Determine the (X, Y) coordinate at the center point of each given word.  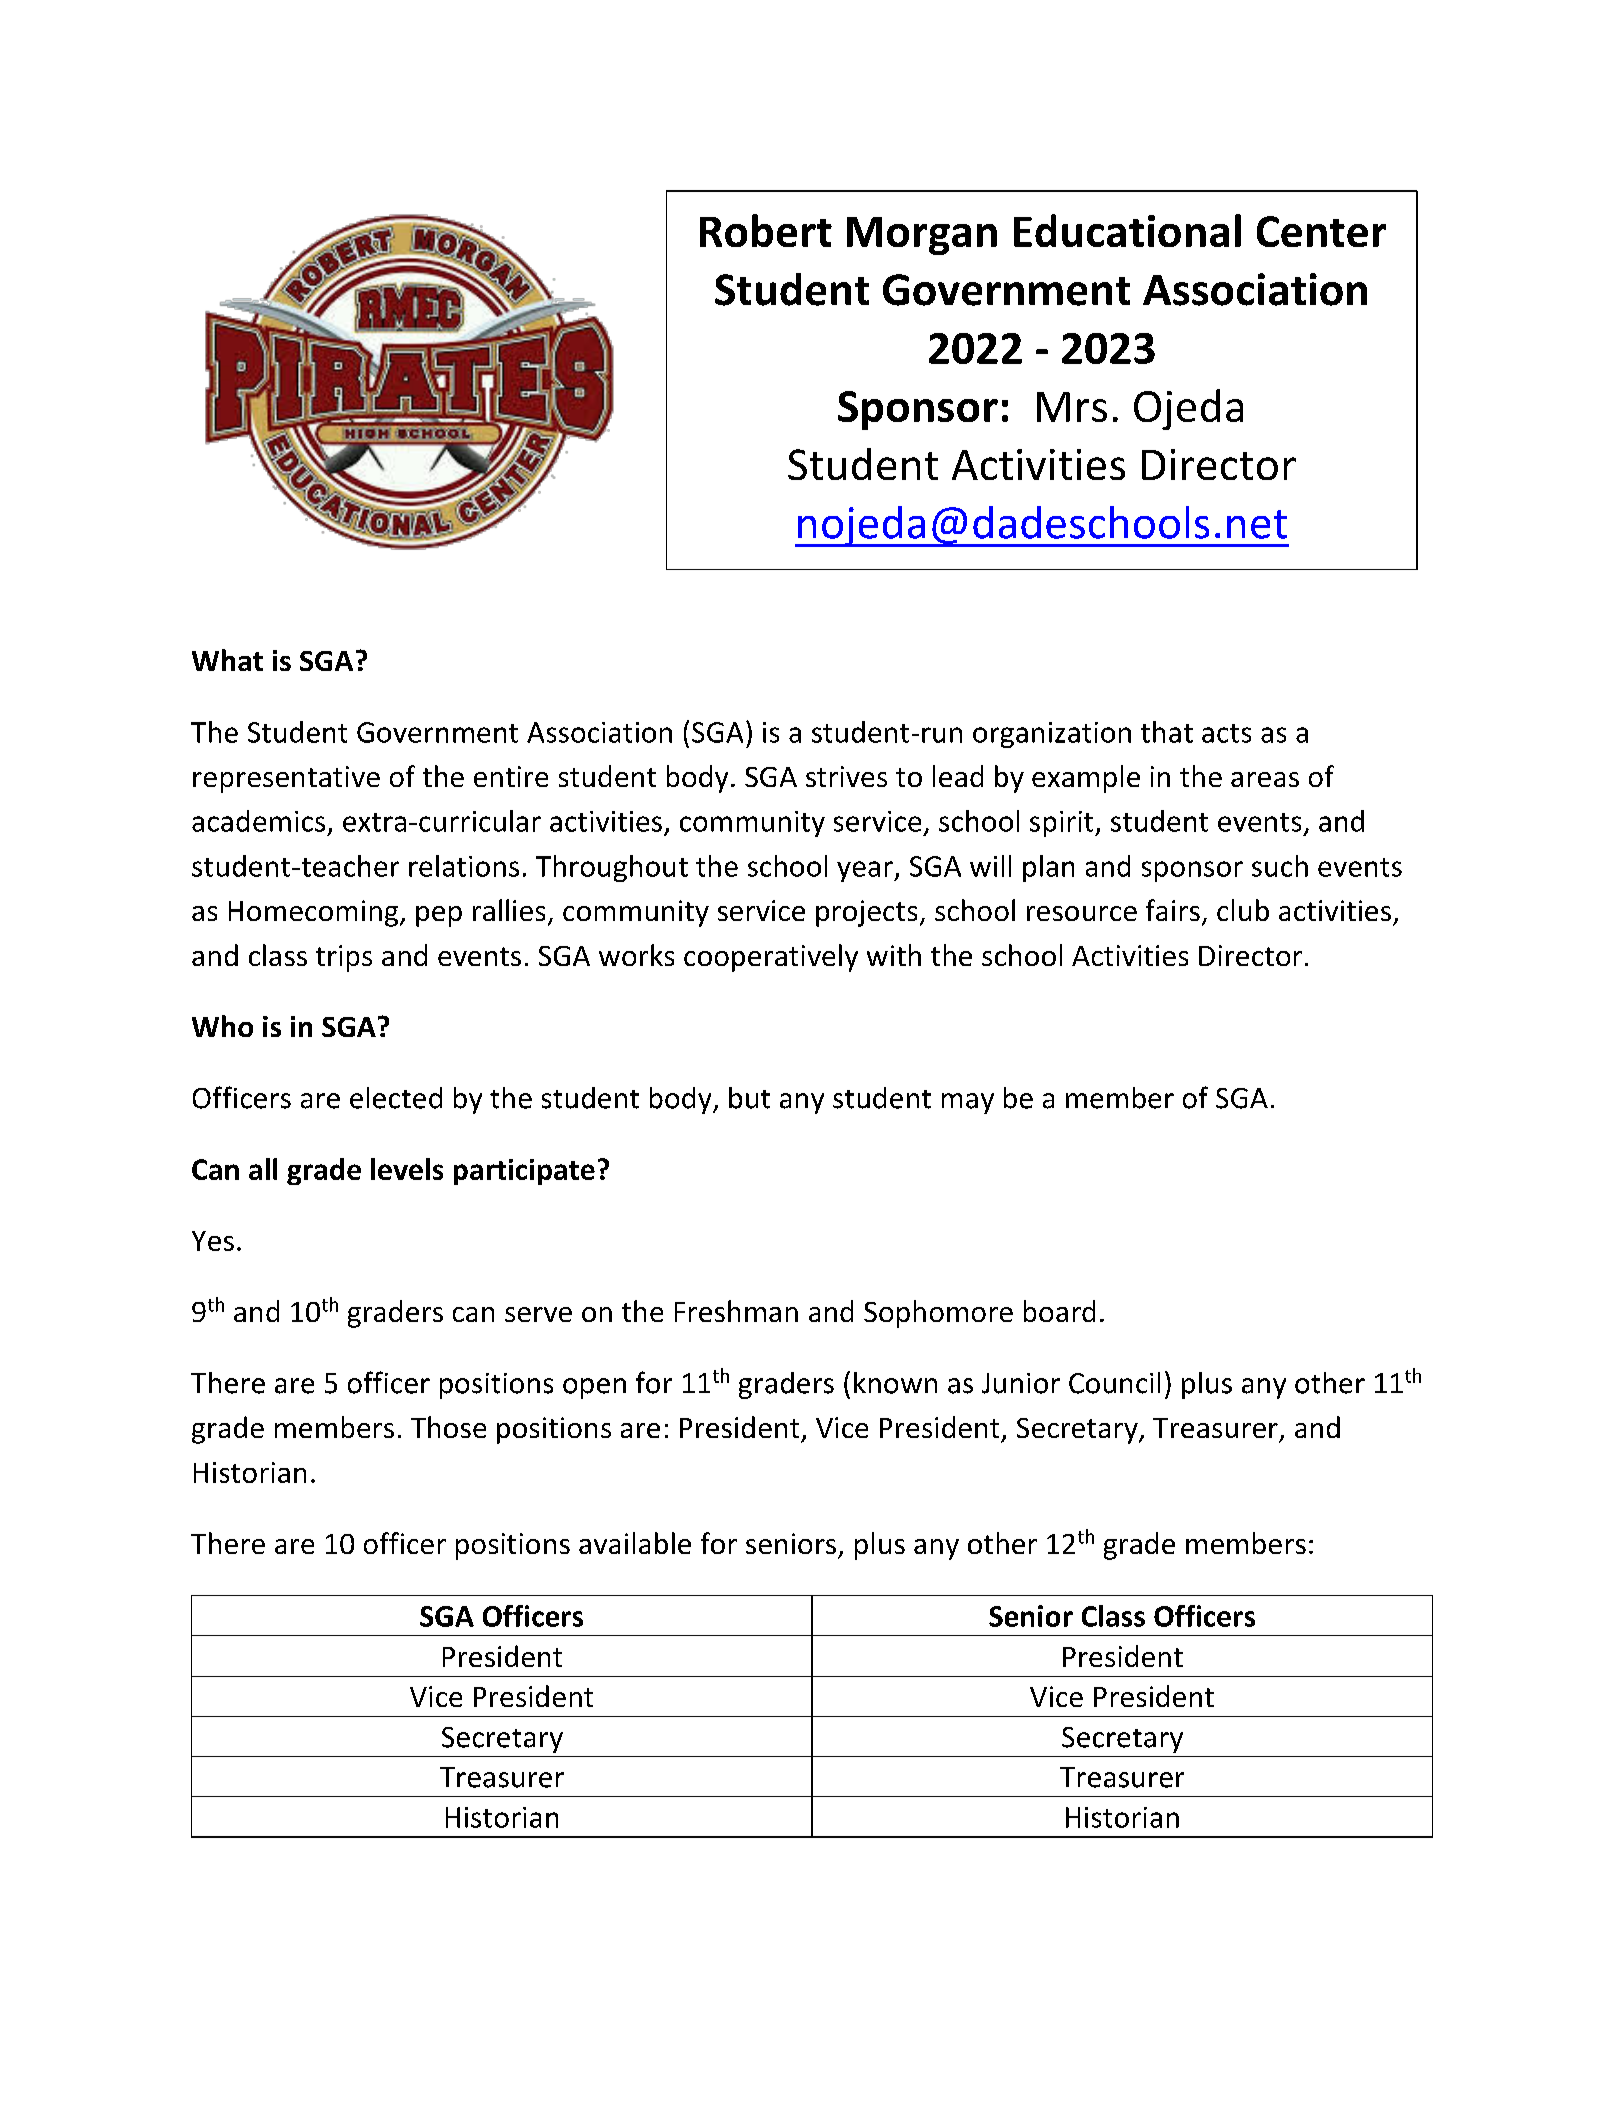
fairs (1173, 910)
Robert (766, 230)
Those (448, 1427)
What (227, 660)
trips (344, 958)
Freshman (736, 1311)
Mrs (1072, 407)
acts (1226, 733)
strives (846, 776)
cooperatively (771, 958)
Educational (1127, 230)
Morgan (922, 236)
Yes (213, 1241)
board (1059, 1311)
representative (286, 779)
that (1167, 732)
